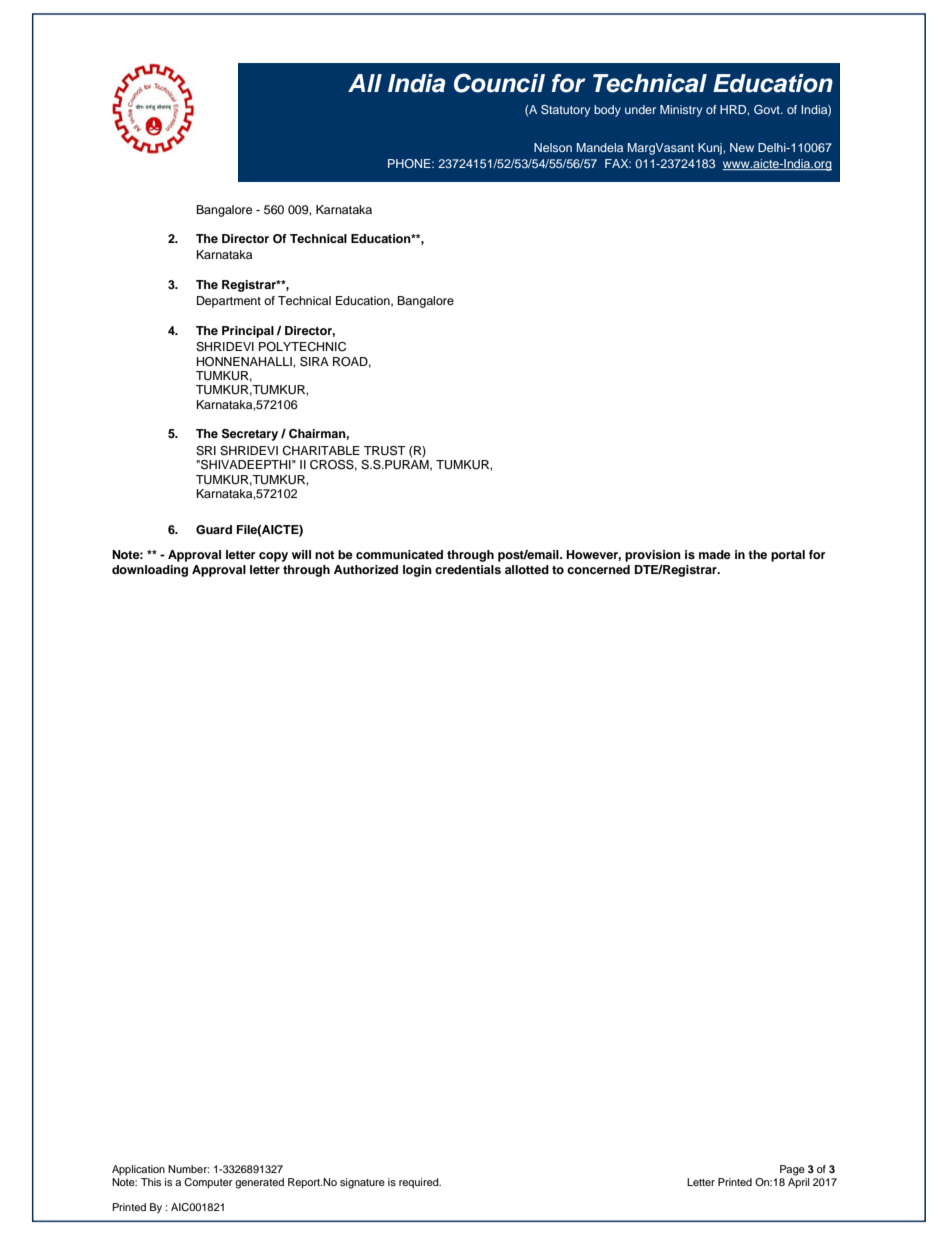 The image size is (952, 1233). Describe the element at coordinates (681, 111) in the screenshot. I see `Ministry` at that location.
